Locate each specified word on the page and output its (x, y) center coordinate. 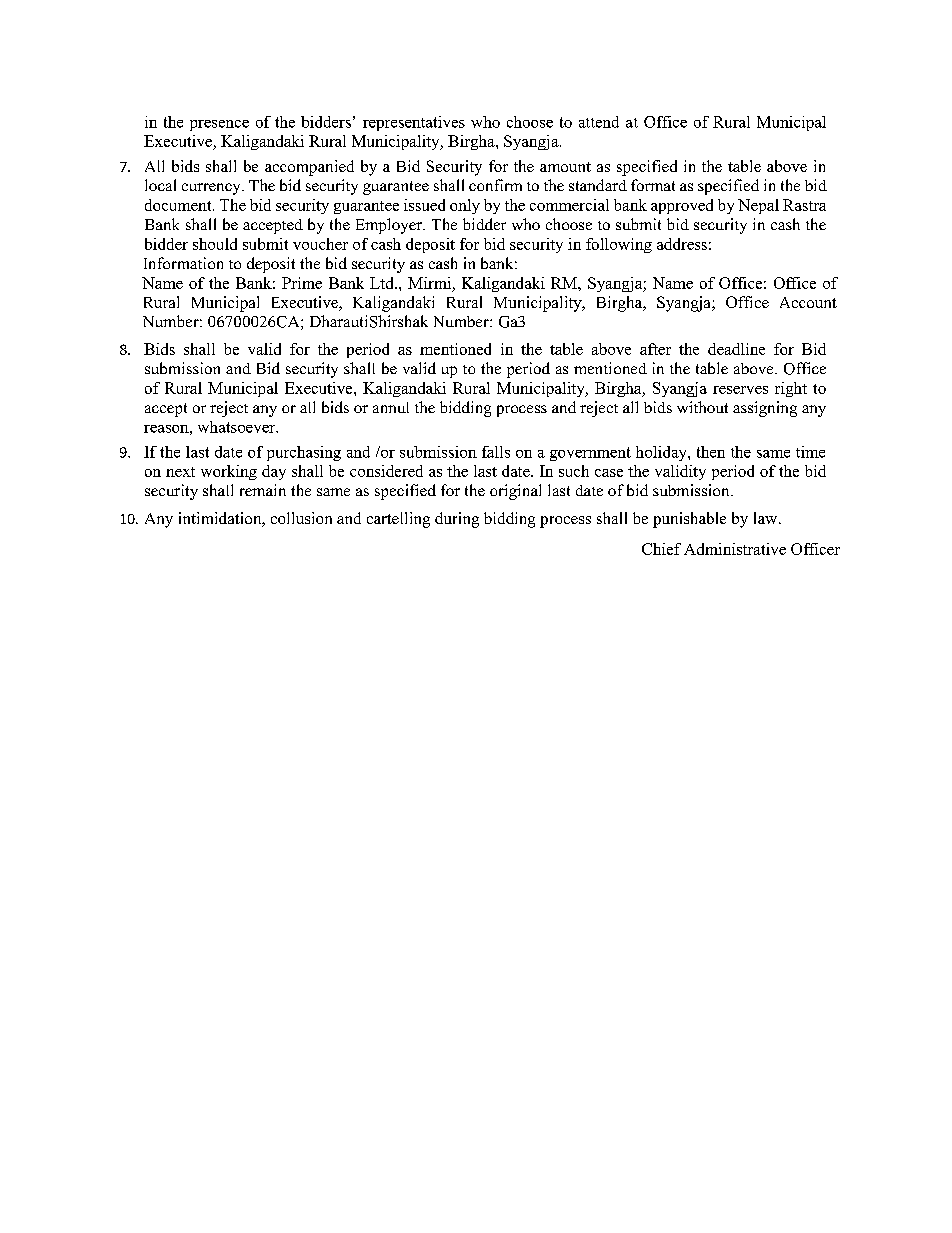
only (465, 206)
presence (219, 125)
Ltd (383, 283)
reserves (740, 390)
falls (496, 452)
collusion (301, 518)
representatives (414, 123)
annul (391, 407)
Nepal (758, 206)
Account (808, 302)
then (711, 452)
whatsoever (238, 427)
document (179, 205)
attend (599, 122)
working (229, 472)
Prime (302, 283)
